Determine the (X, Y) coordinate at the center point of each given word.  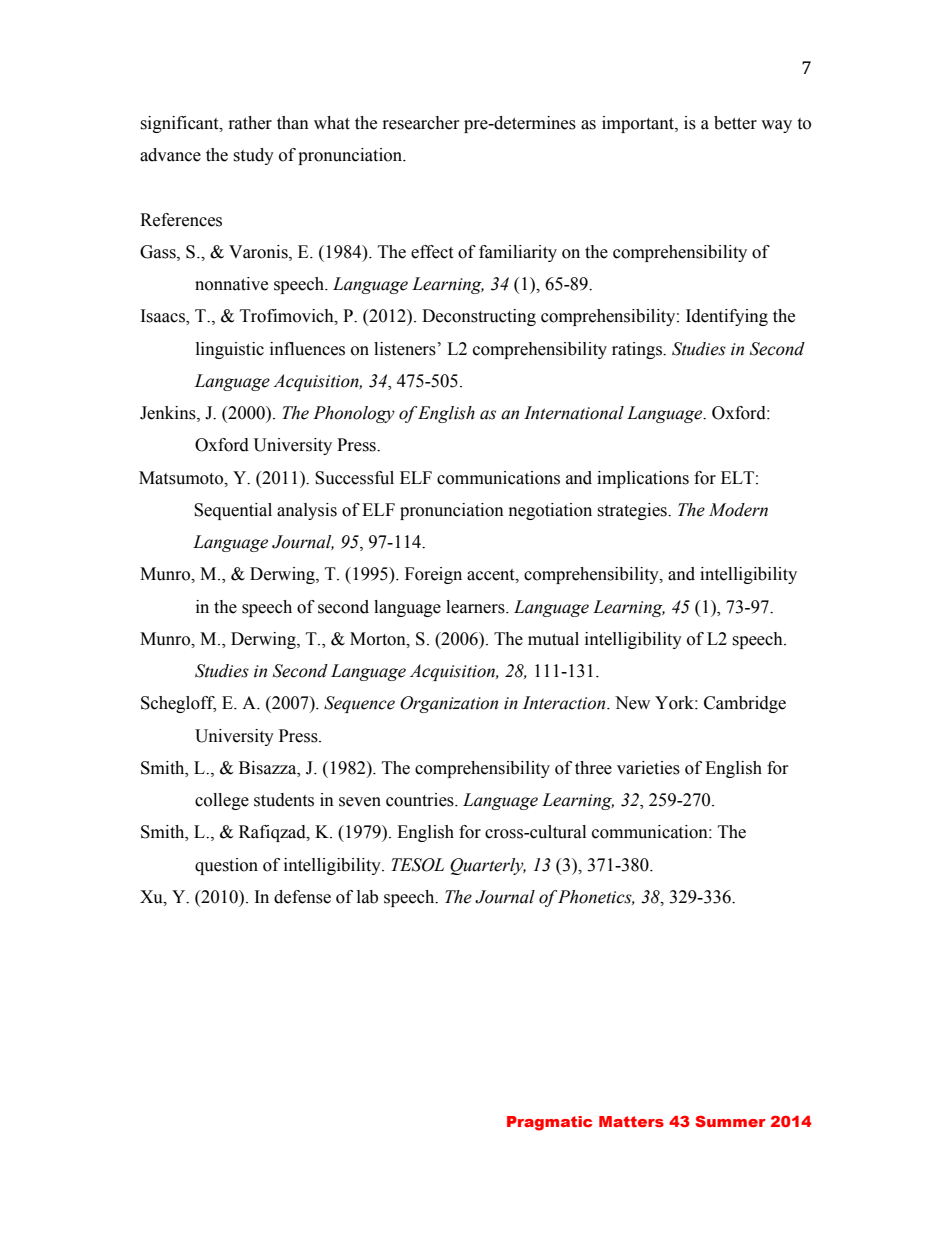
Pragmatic (550, 1123)
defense (302, 897)
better (735, 123)
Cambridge (745, 704)
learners (476, 607)
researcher (421, 123)
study (253, 156)
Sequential (233, 511)
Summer (730, 1121)
